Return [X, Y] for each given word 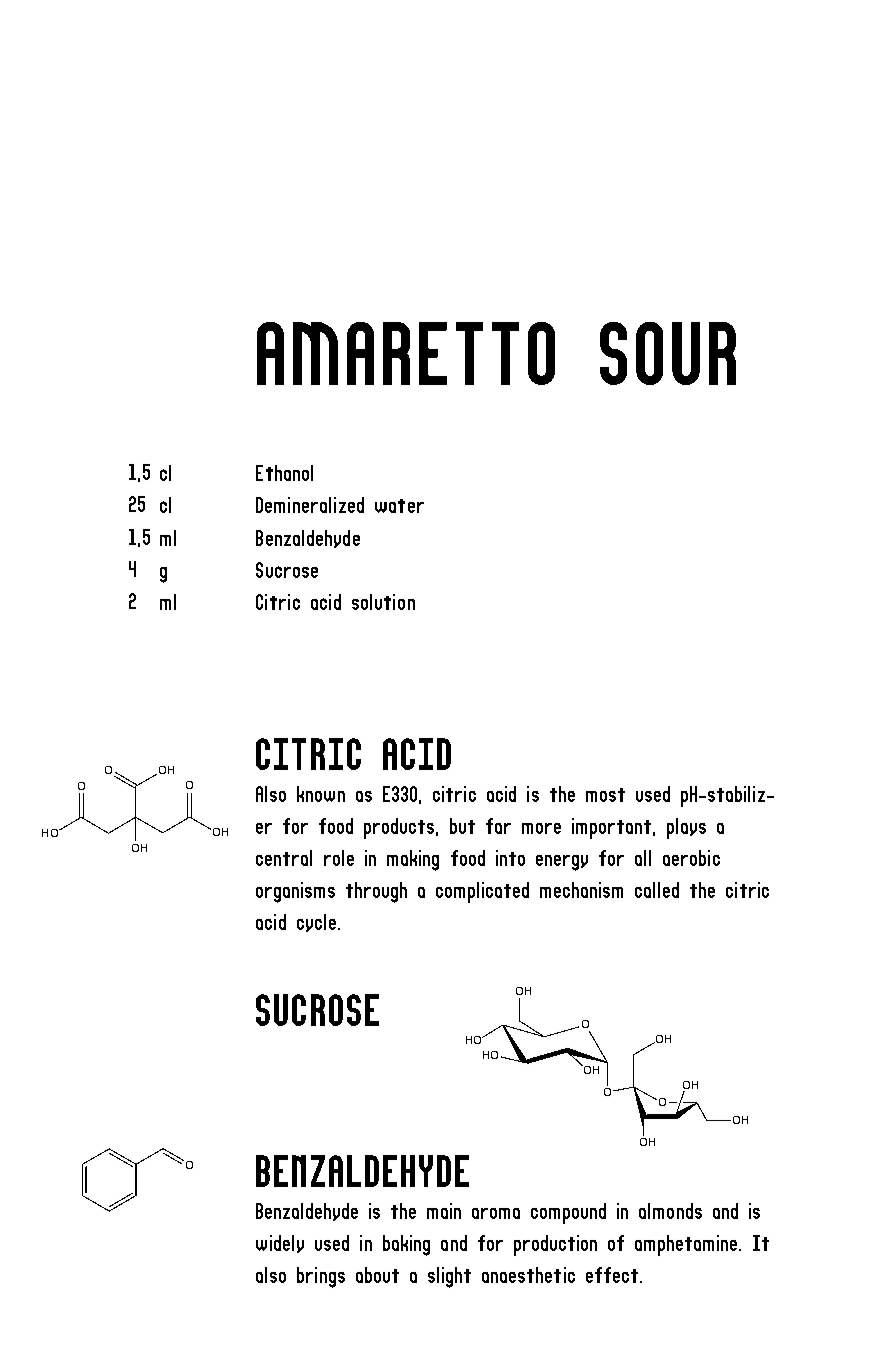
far [498, 826]
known [321, 794]
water [399, 506]
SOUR [668, 353]
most [605, 795]
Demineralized [310, 505]
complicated [482, 892]
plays [686, 828]
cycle [316, 923]
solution [383, 602]
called [657, 890]
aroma [496, 1213]
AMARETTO [406, 353]
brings [321, 1277]
